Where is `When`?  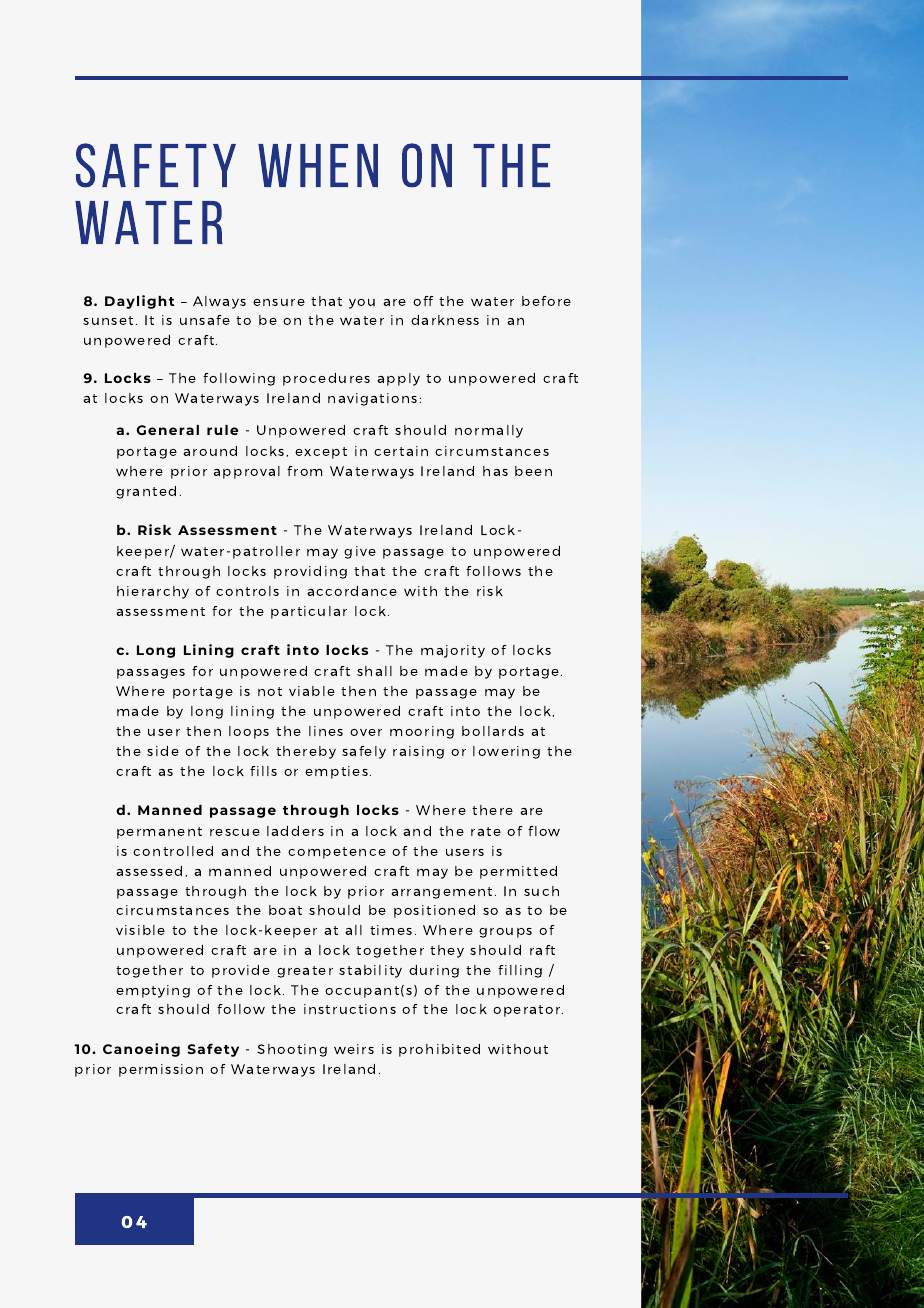 When is located at coordinates (318, 165).
